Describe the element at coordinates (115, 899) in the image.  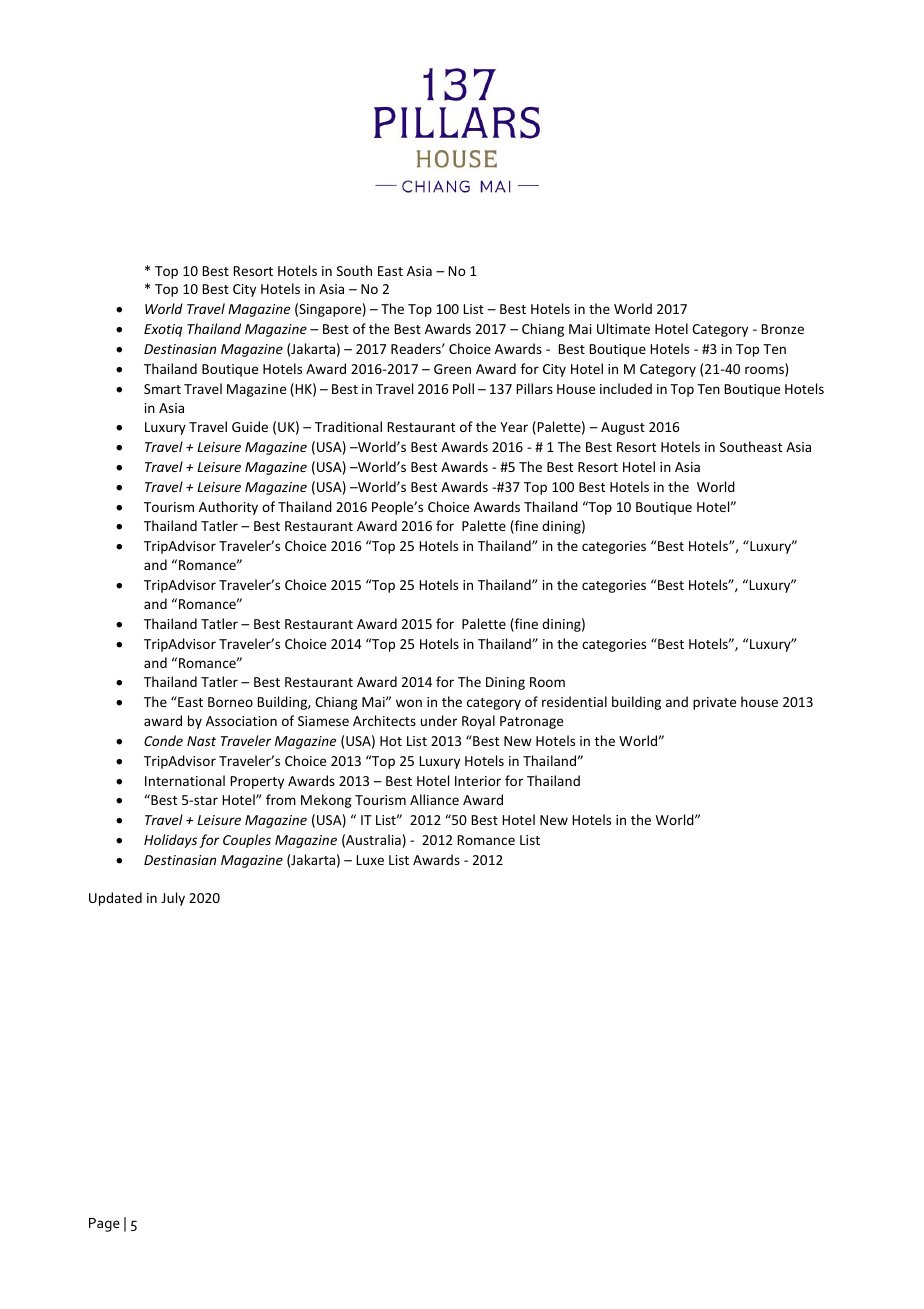
I see `Updated` at that location.
